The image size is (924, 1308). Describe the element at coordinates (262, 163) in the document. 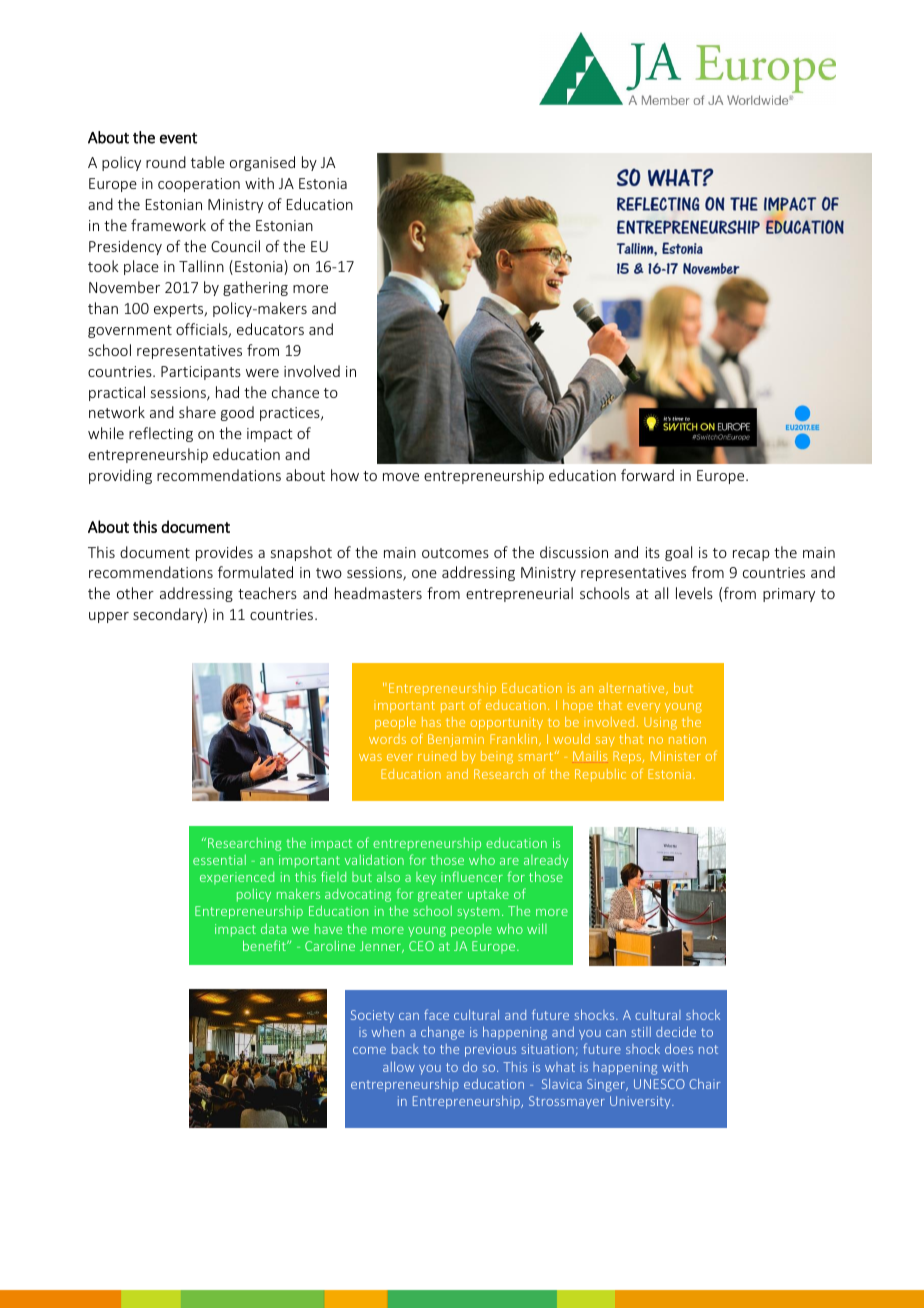

I see `organised` at that location.
